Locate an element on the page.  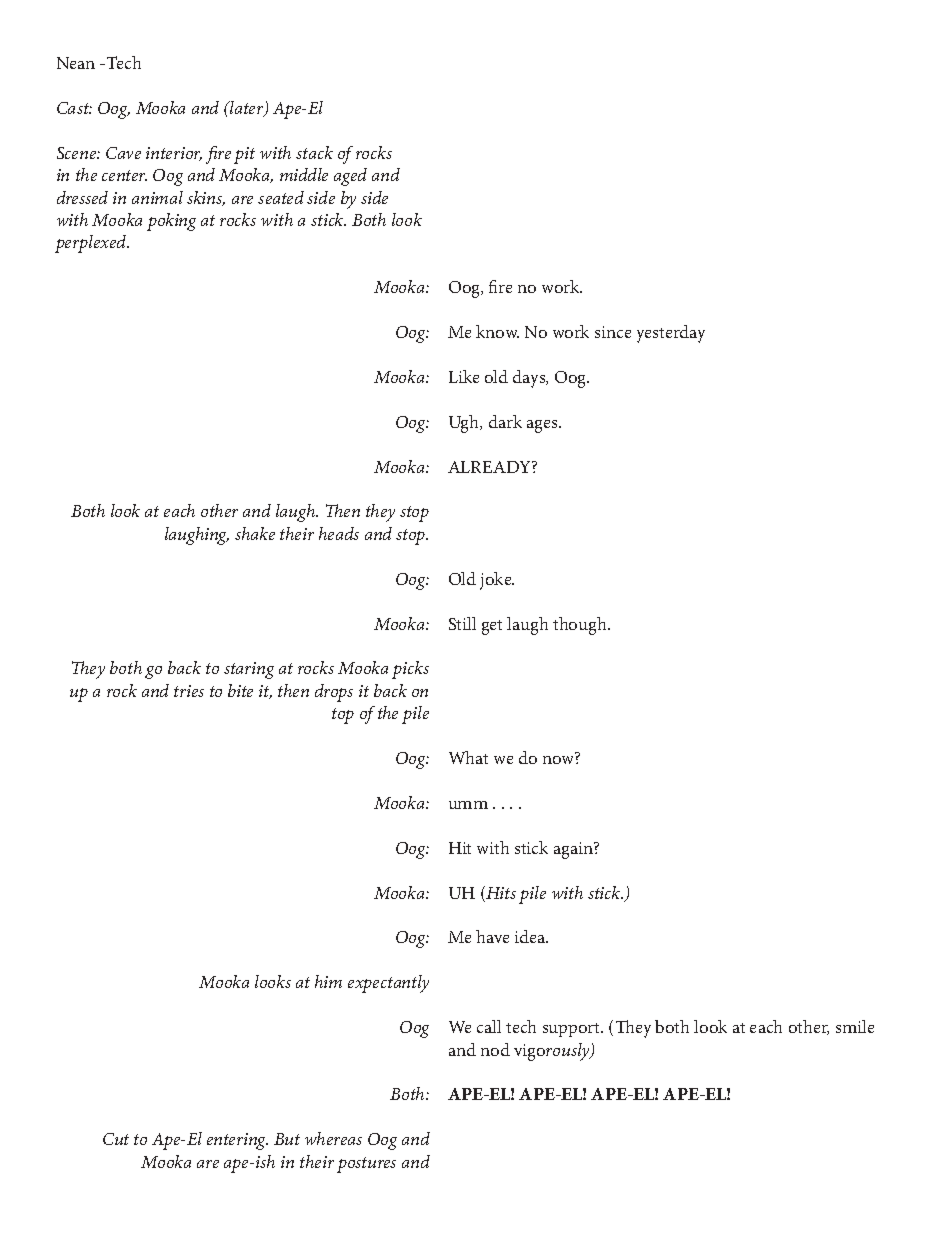
interior is located at coordinates (174, 154).
